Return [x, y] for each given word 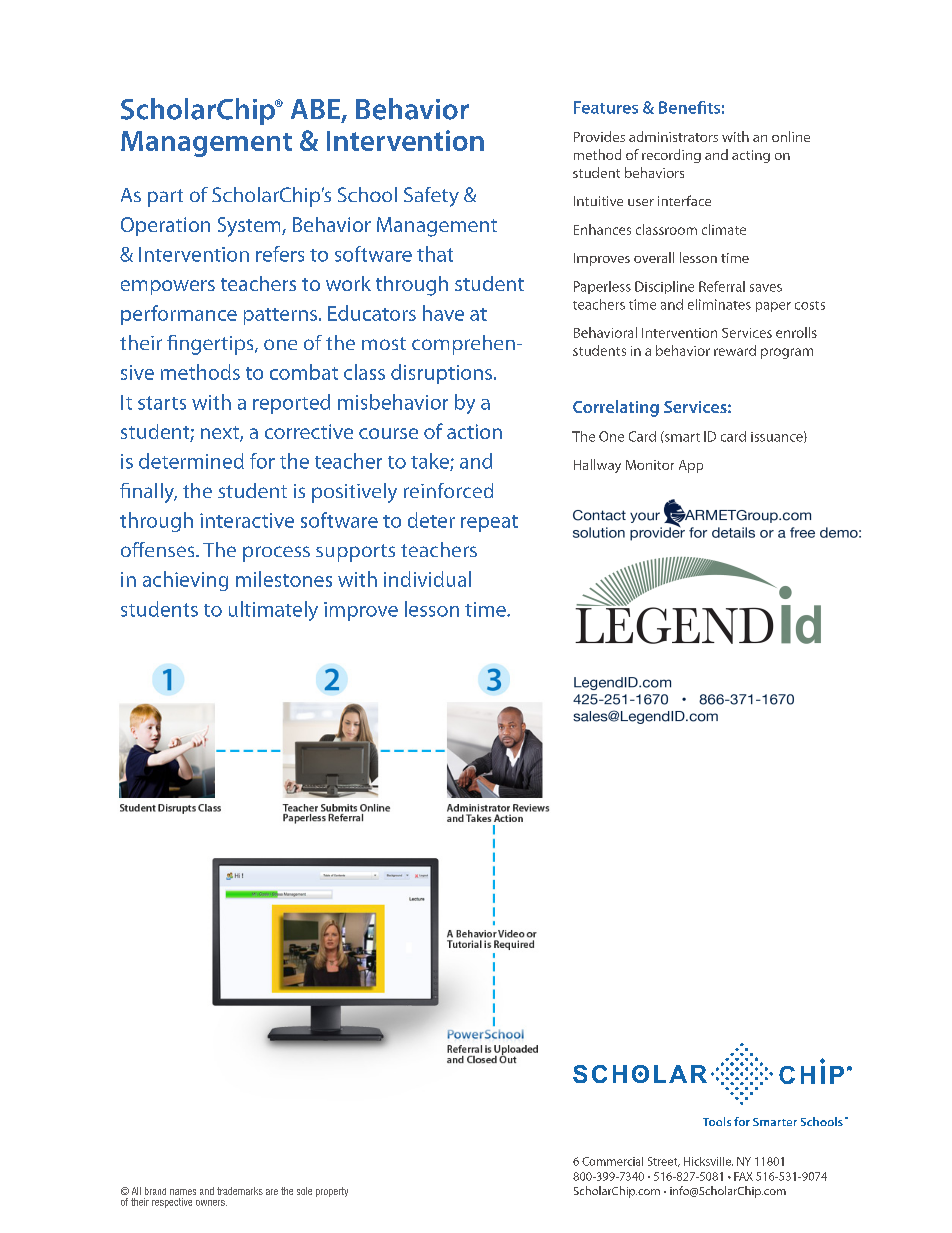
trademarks [240, 1191]
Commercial [612, 1161]
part [165, 198]
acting [751, 156]
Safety [431, 197]
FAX [743, 1176]
